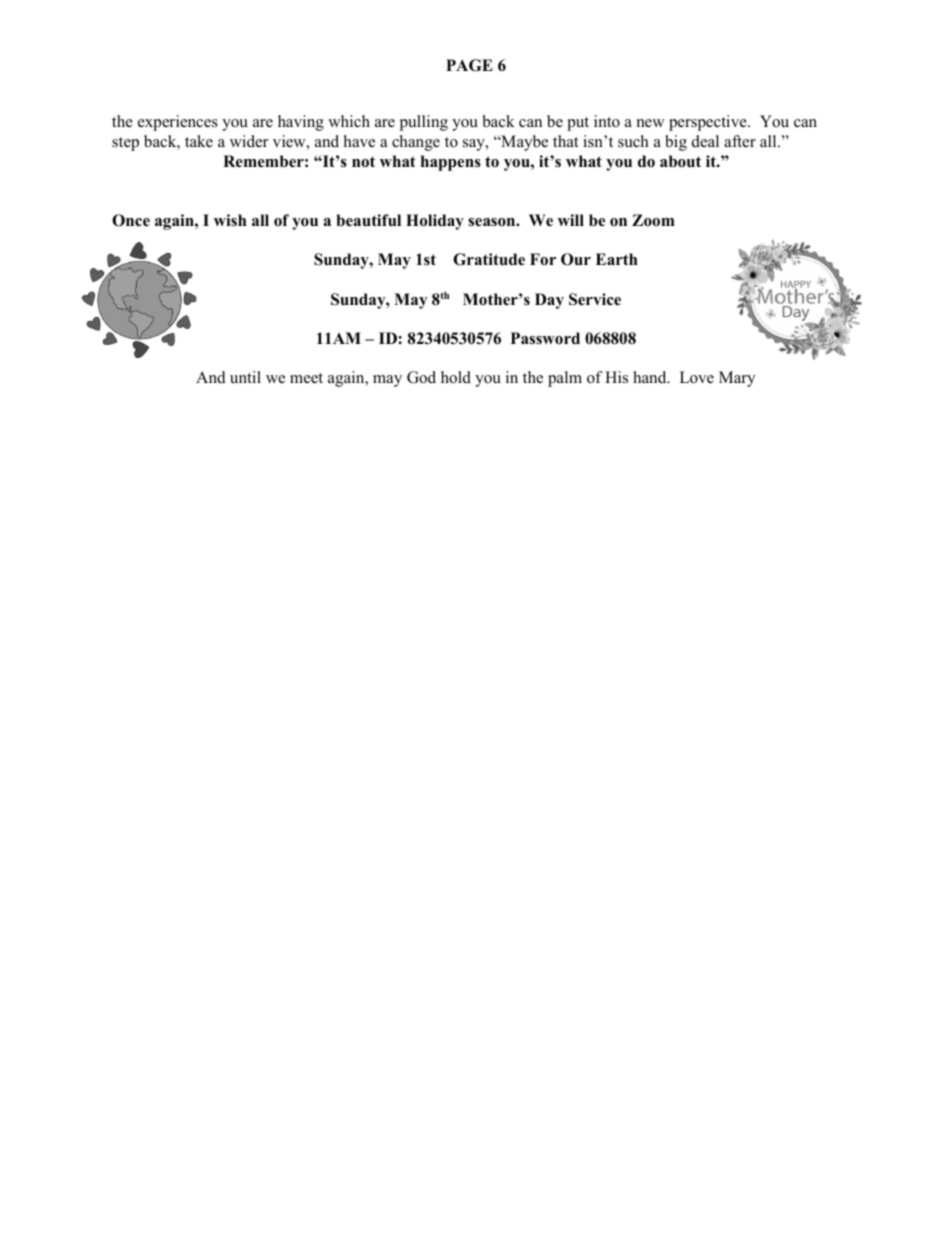 Image resolution: width=952 pixels, height=1233 pixels. What do you see at coordinates (178, 123) in the image?
I see `experiences` at bounding box center [178, 123].
